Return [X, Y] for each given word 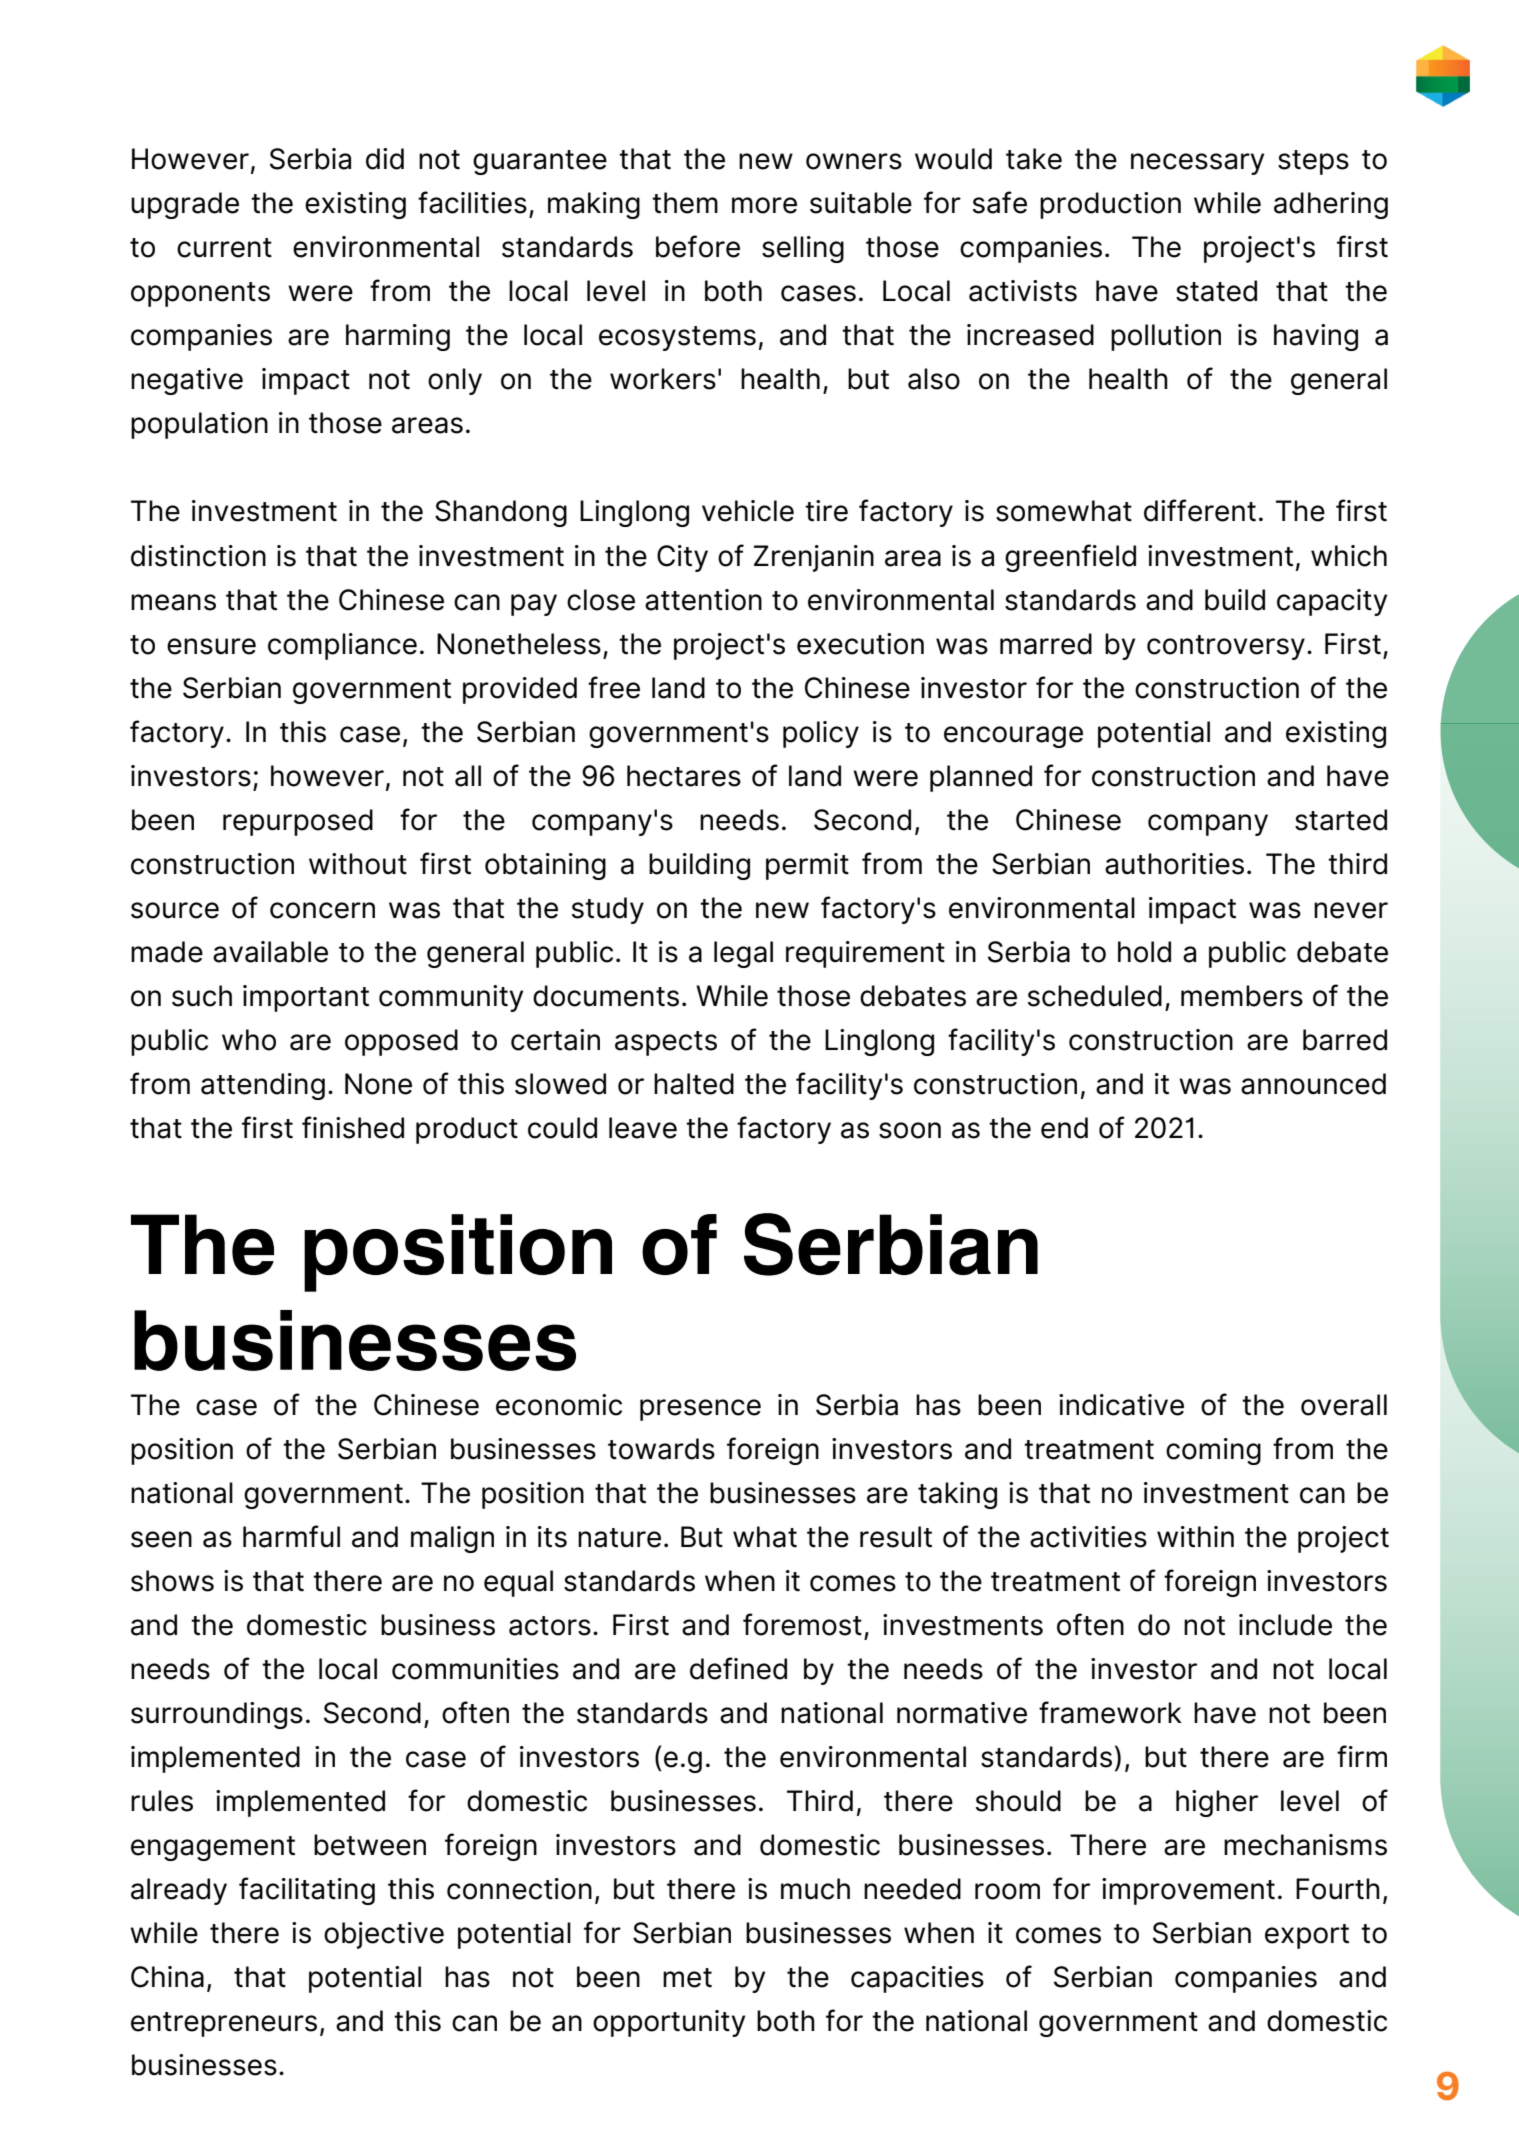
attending [263, 1086]
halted [694, 1084]
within [1195, 1537]
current [224, 248]
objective [384, 1935]
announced [1313, 1084]
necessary [1197, 164]
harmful [291, 1536]
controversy [1226, 647]
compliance [342, 646]
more [764, 205]
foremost [802, 1624]
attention [703, 600]
